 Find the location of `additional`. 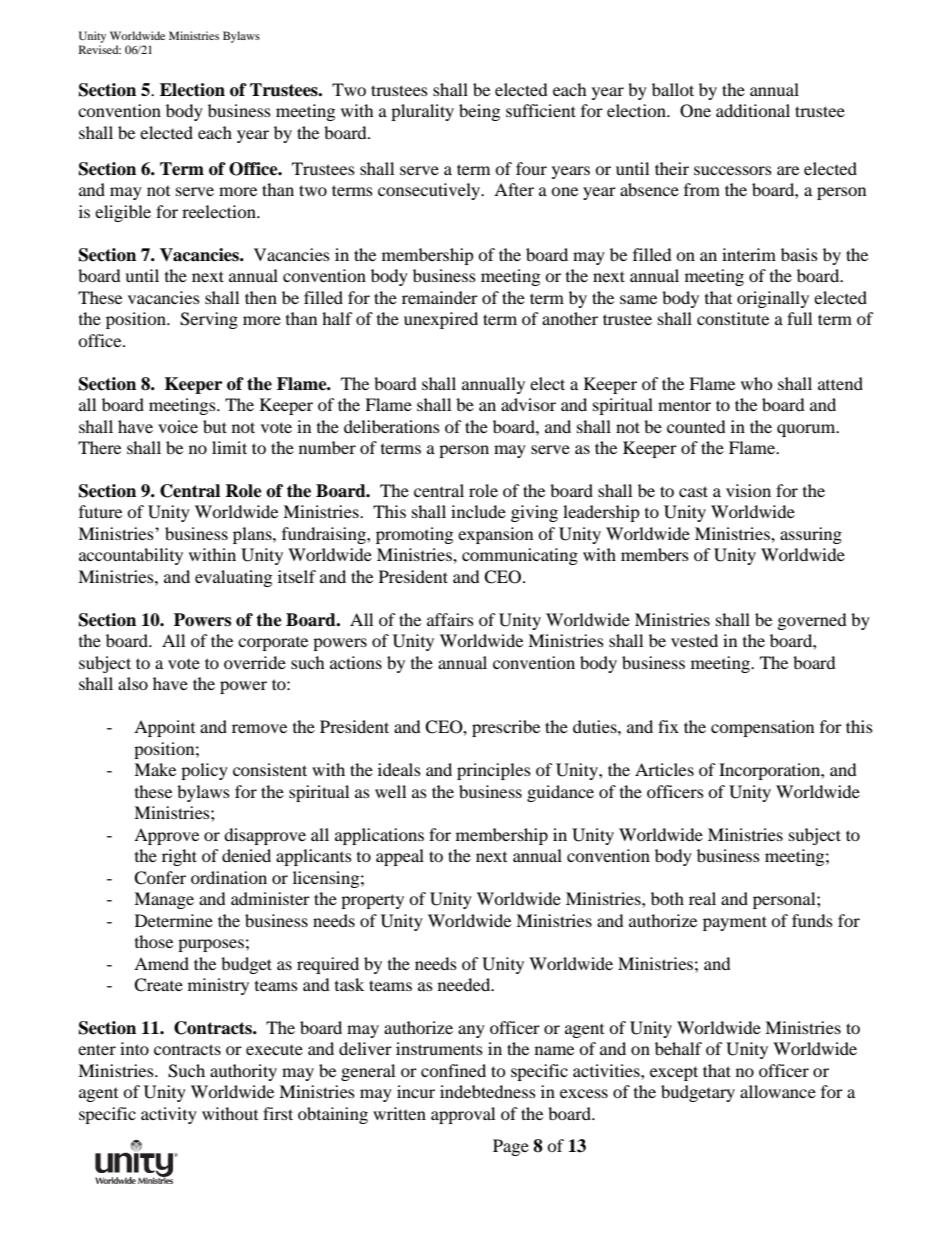

additional is located at coordinates (753, 110).
